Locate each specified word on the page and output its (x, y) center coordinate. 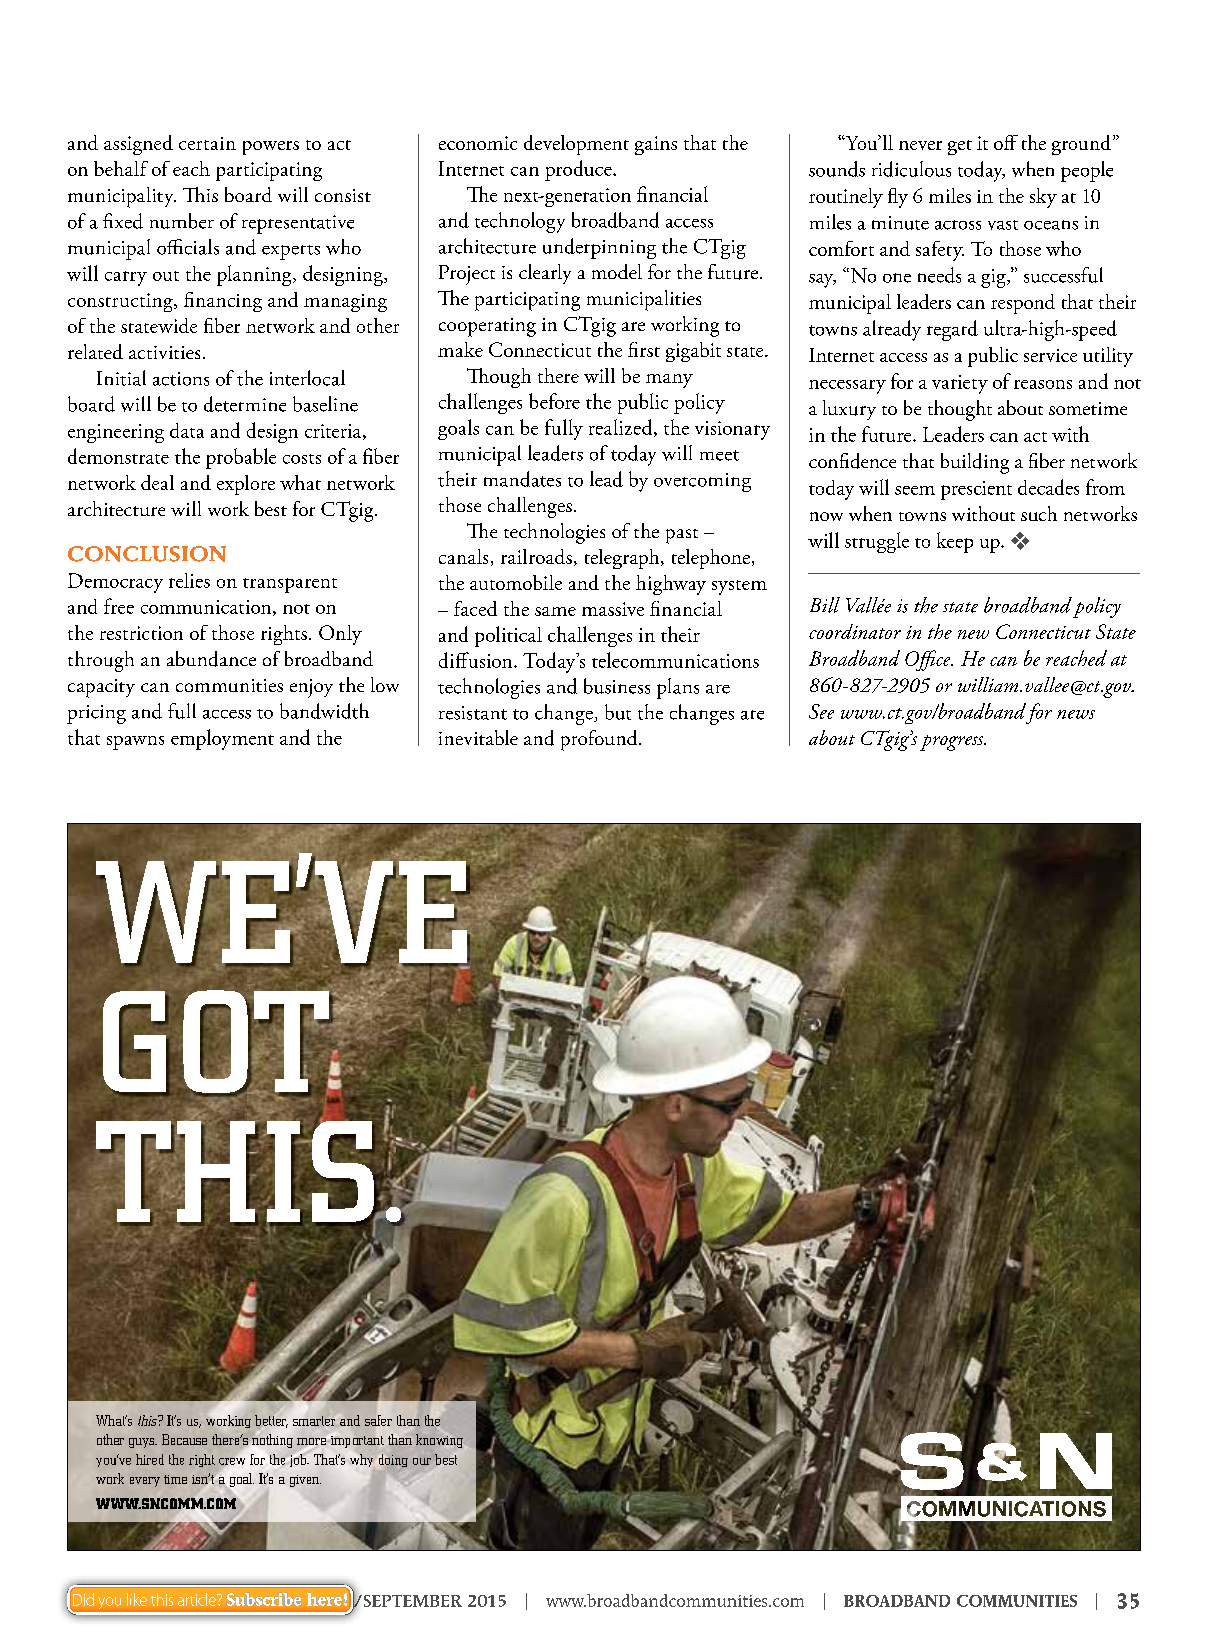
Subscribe (264, 1599)
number (182, 221)
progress (953, 743)
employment (222, 739)
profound (600, 740)
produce (579, 170)
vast (1003, 225)
